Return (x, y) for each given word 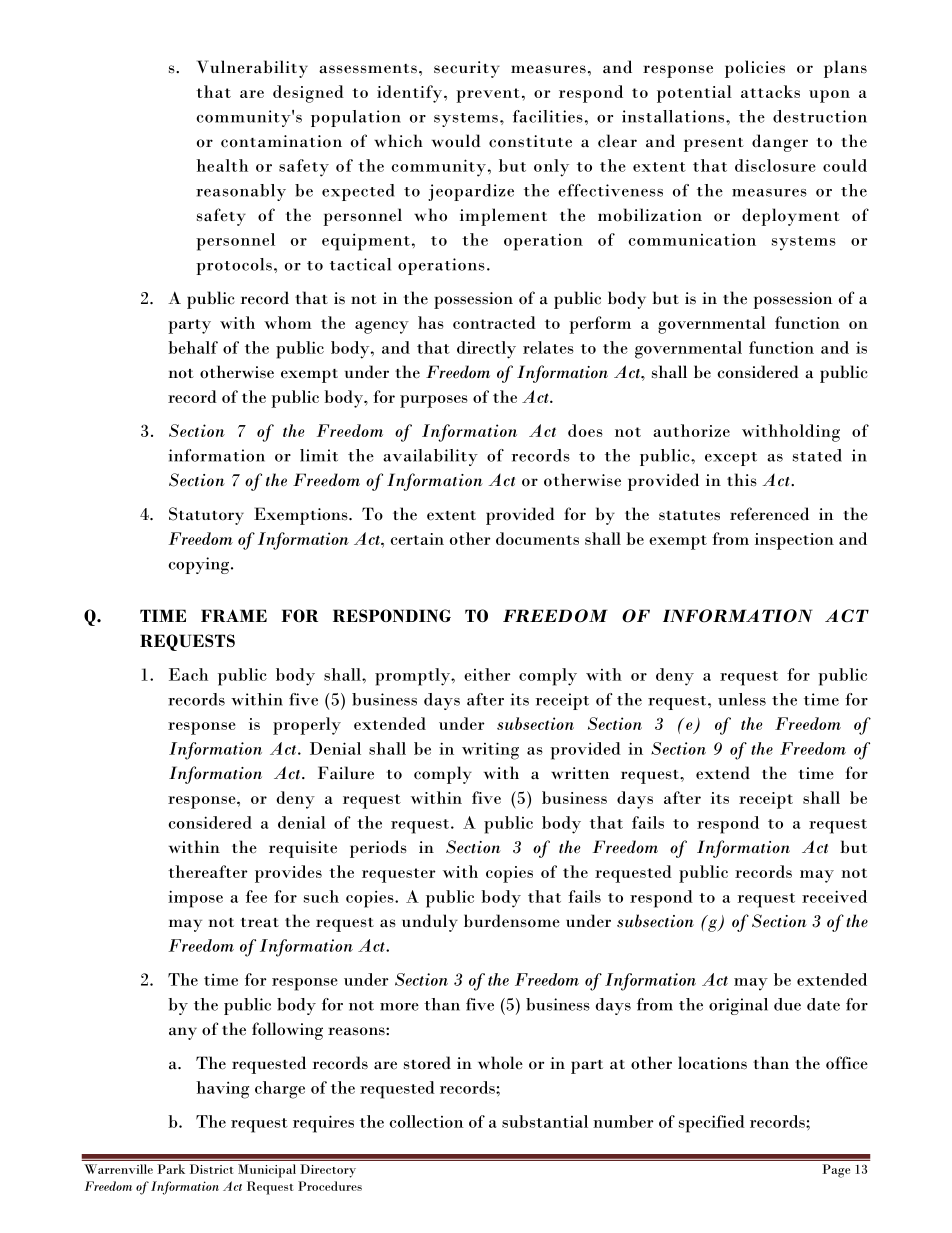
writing (490, 751)
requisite (303, 849)
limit (319, 455)
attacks (770, 91)
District (211, 1169)
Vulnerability (252, 69)
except (731, 459)
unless (742, 699)
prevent (488, 95)
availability (430, 457)
